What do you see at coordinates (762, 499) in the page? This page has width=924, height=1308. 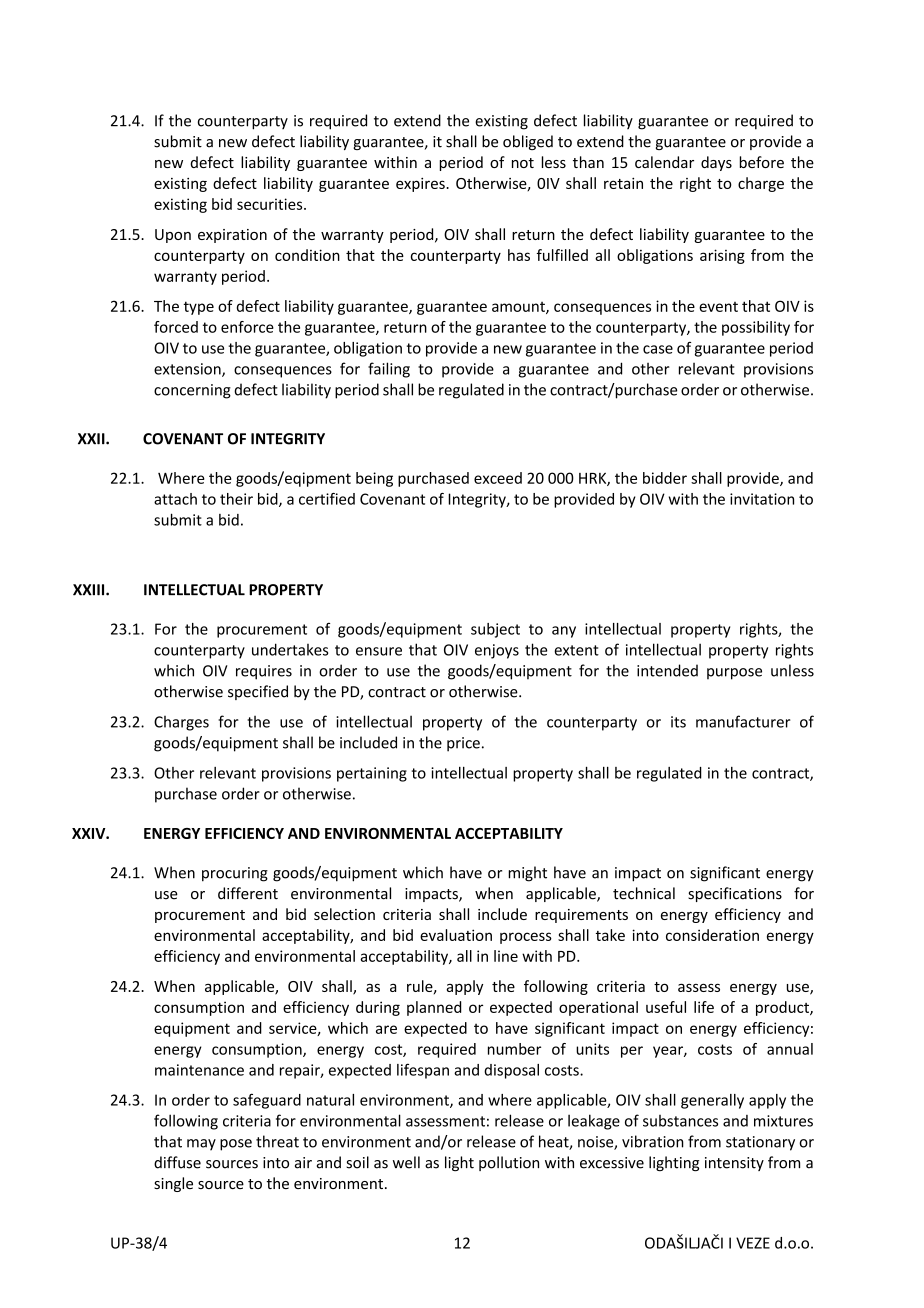 I see `invitation` at bounding box center [762, 499].
